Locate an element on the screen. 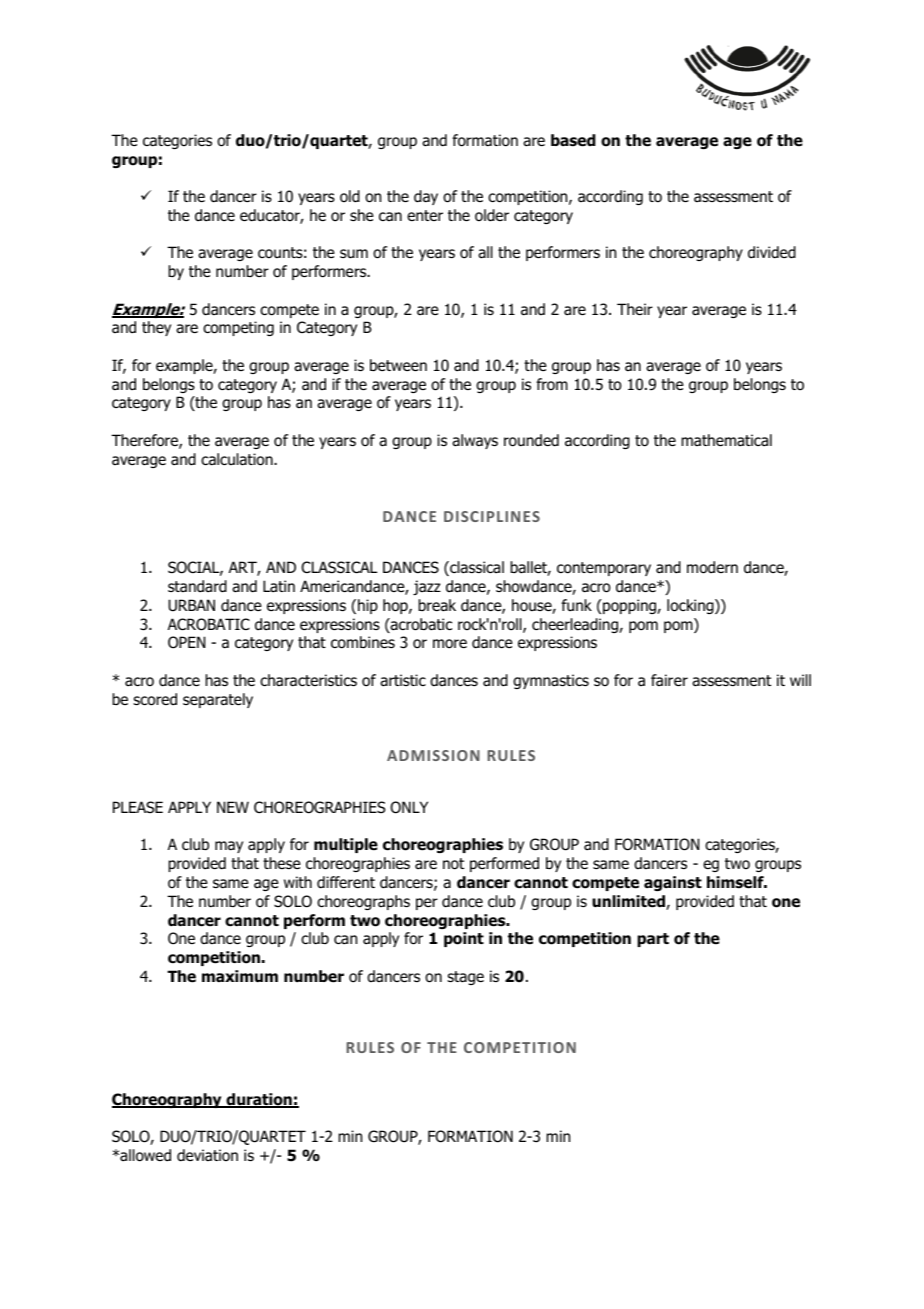 This screenshot has height=1309, width=924. part is located at coordinates (653, 940).
